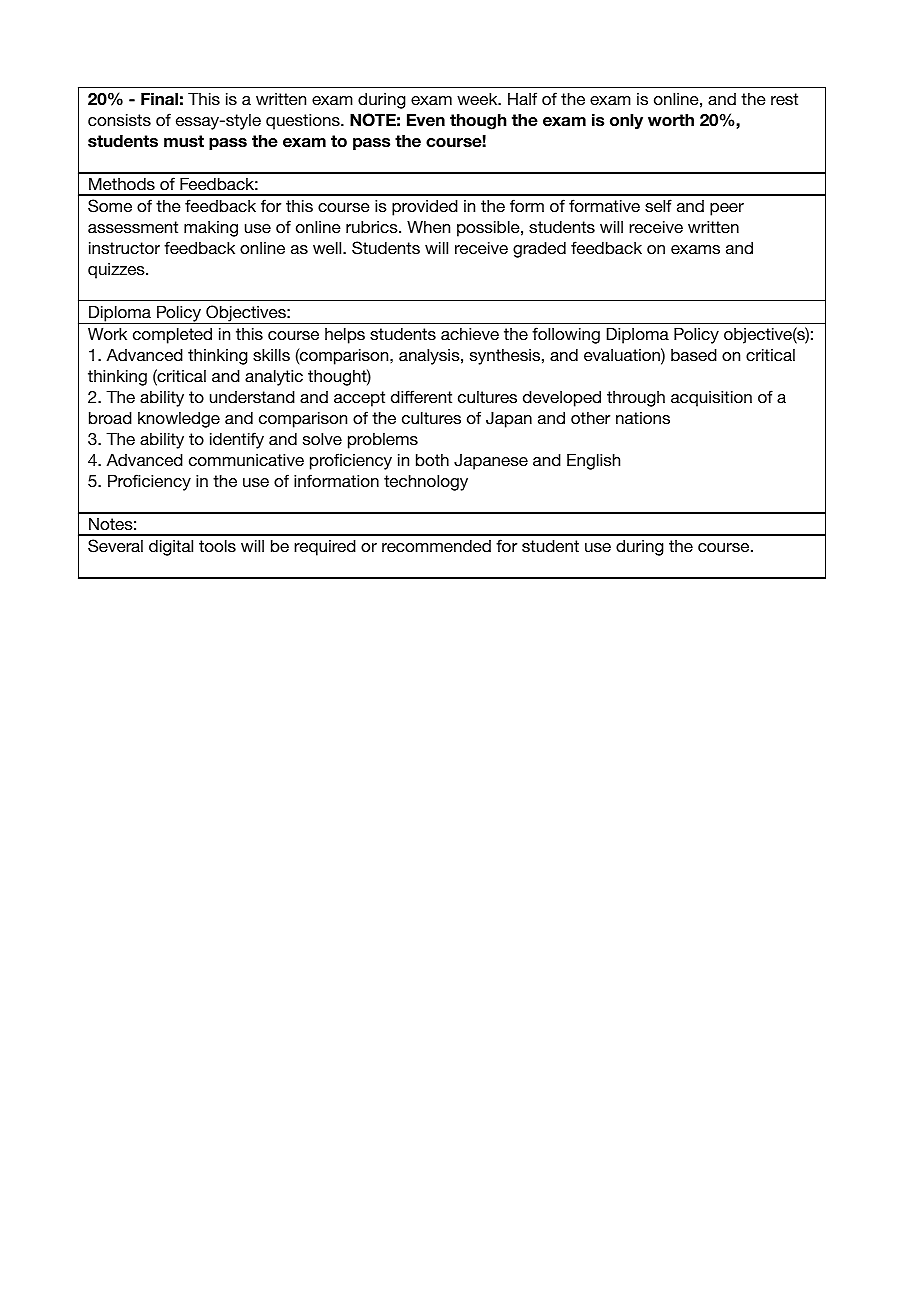  Describe the element at coordinates (119, 120) in the screenshot. I see `consists` at that location.
